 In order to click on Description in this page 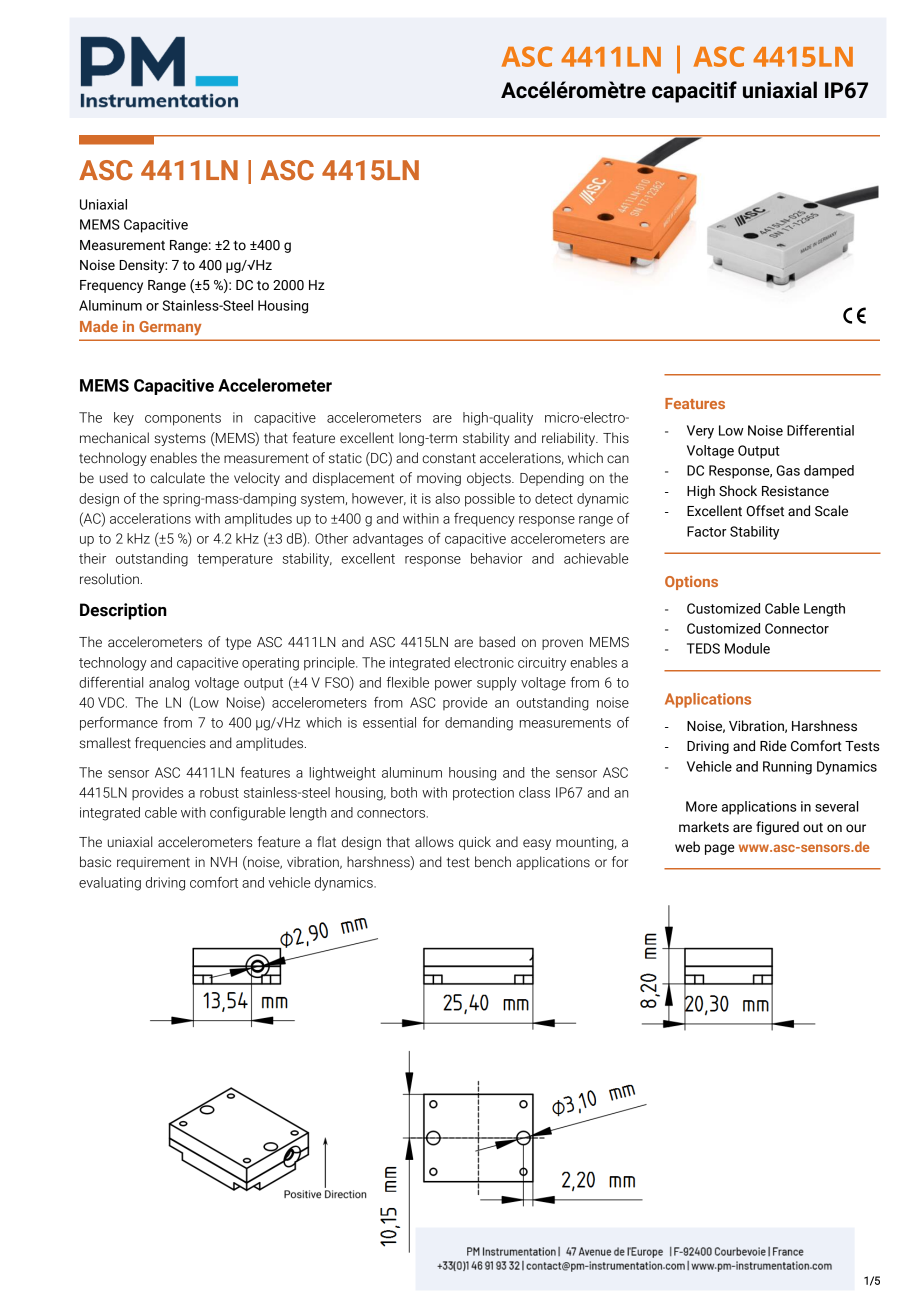, I will do `click(123, 611)`.
